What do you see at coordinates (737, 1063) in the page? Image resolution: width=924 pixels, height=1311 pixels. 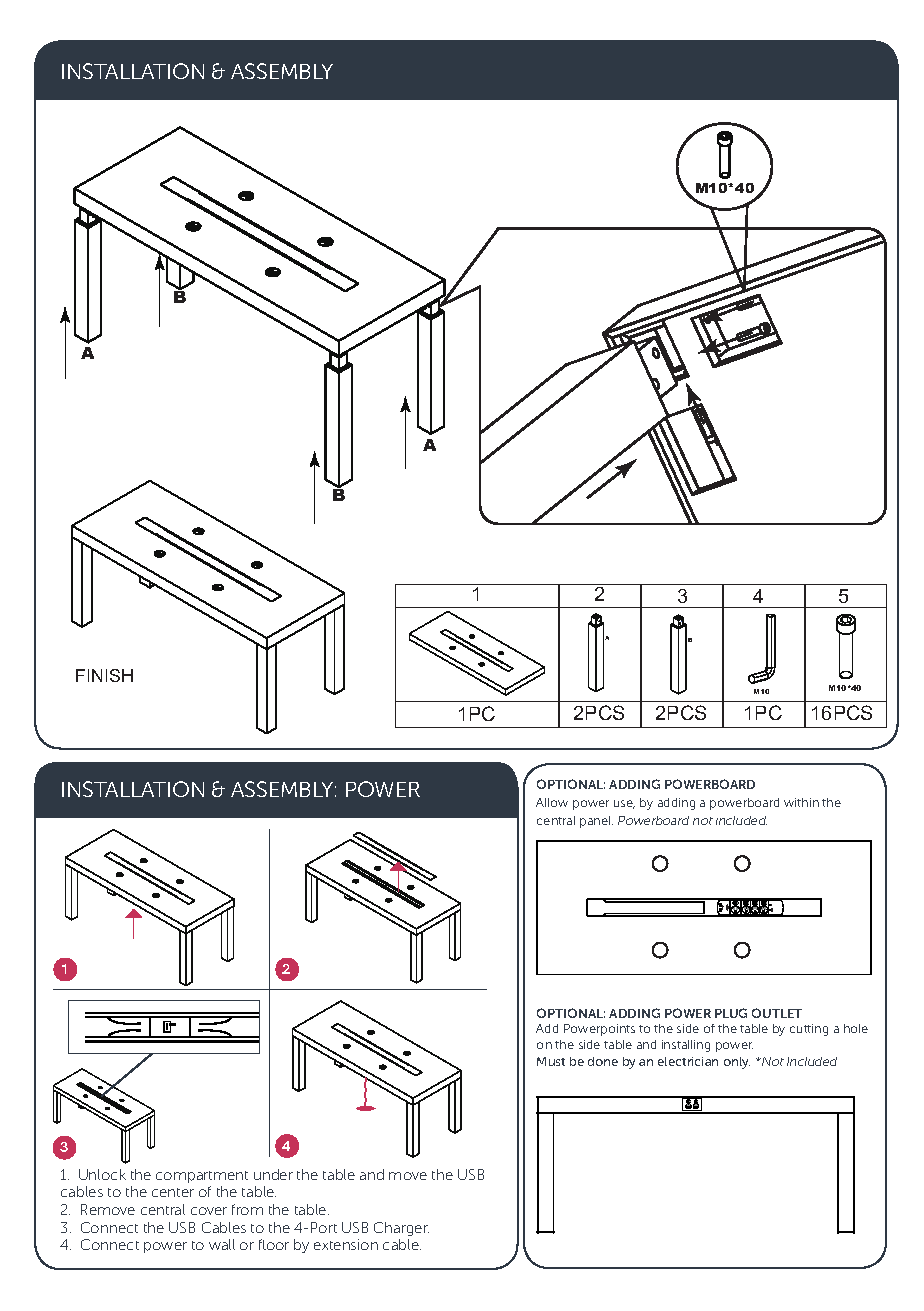 I see `only` at bounding box center [737, 1063].
